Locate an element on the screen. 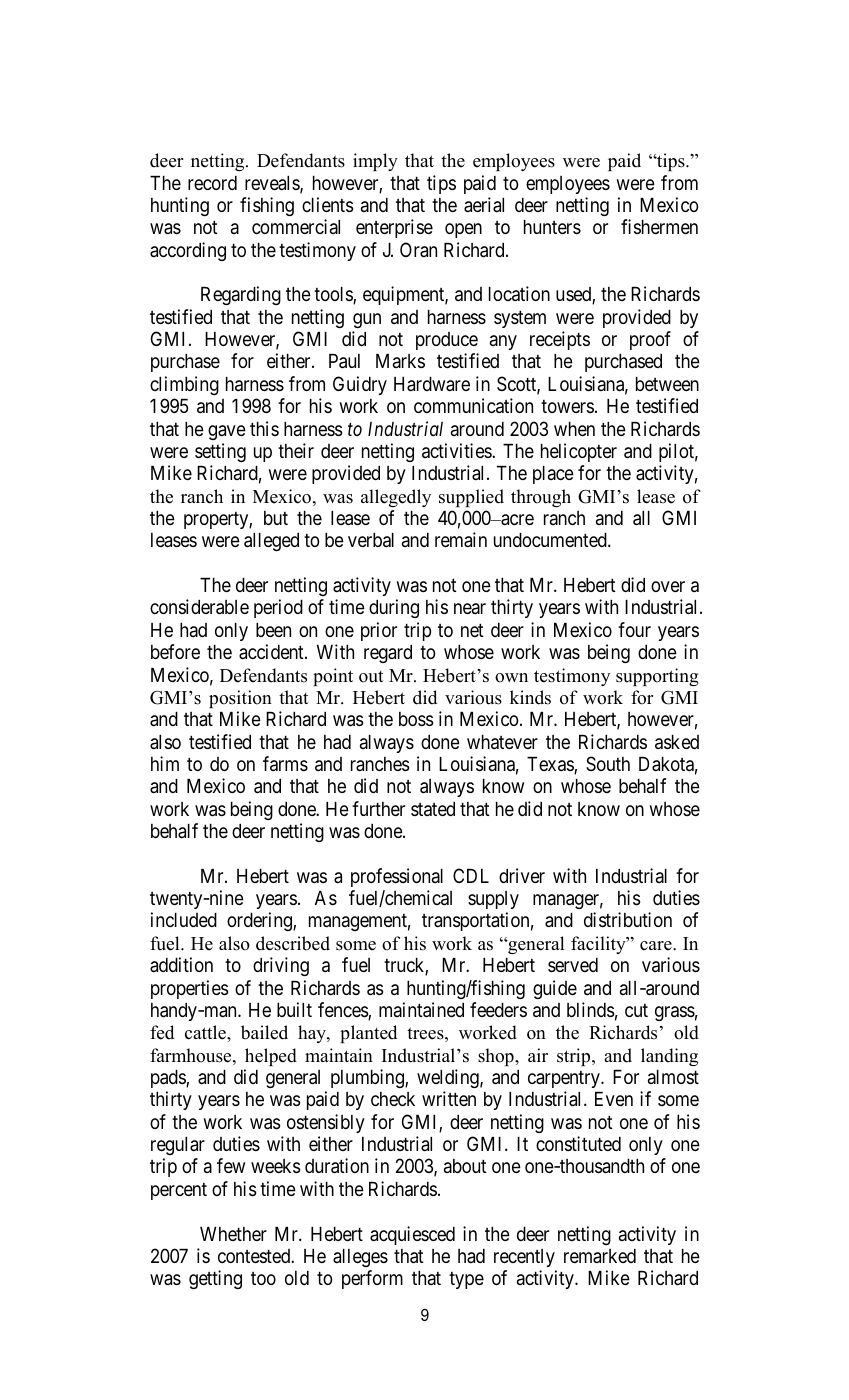 Image resolution: width=849 pixels, height=1400 pixels. considerable is located at coordinates (199, 607).
